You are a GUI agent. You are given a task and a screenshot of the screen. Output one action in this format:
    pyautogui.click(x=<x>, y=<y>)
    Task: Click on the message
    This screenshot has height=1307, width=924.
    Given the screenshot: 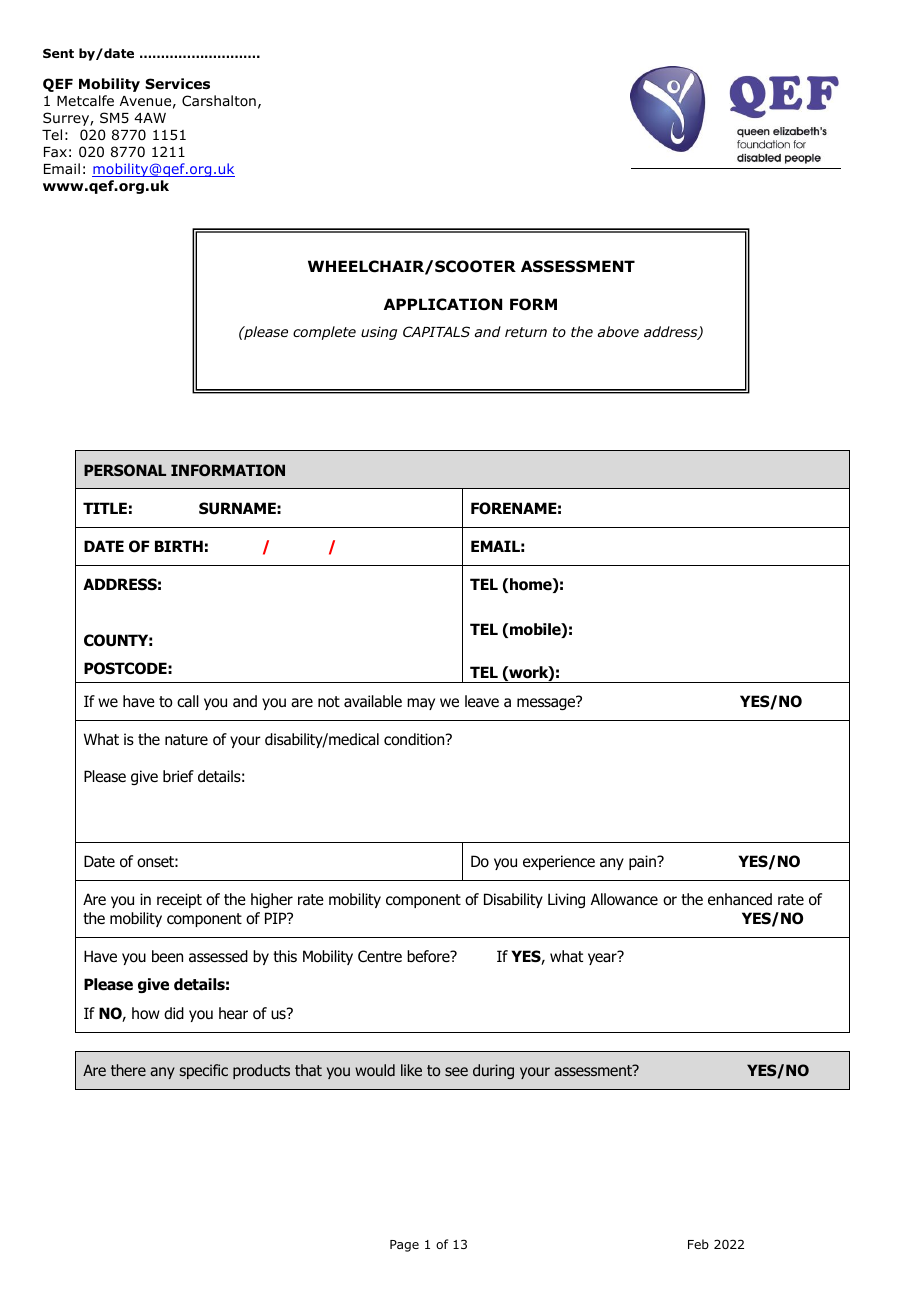 What is the action you would take?
    pyautogui.click(x=547, y=703)
